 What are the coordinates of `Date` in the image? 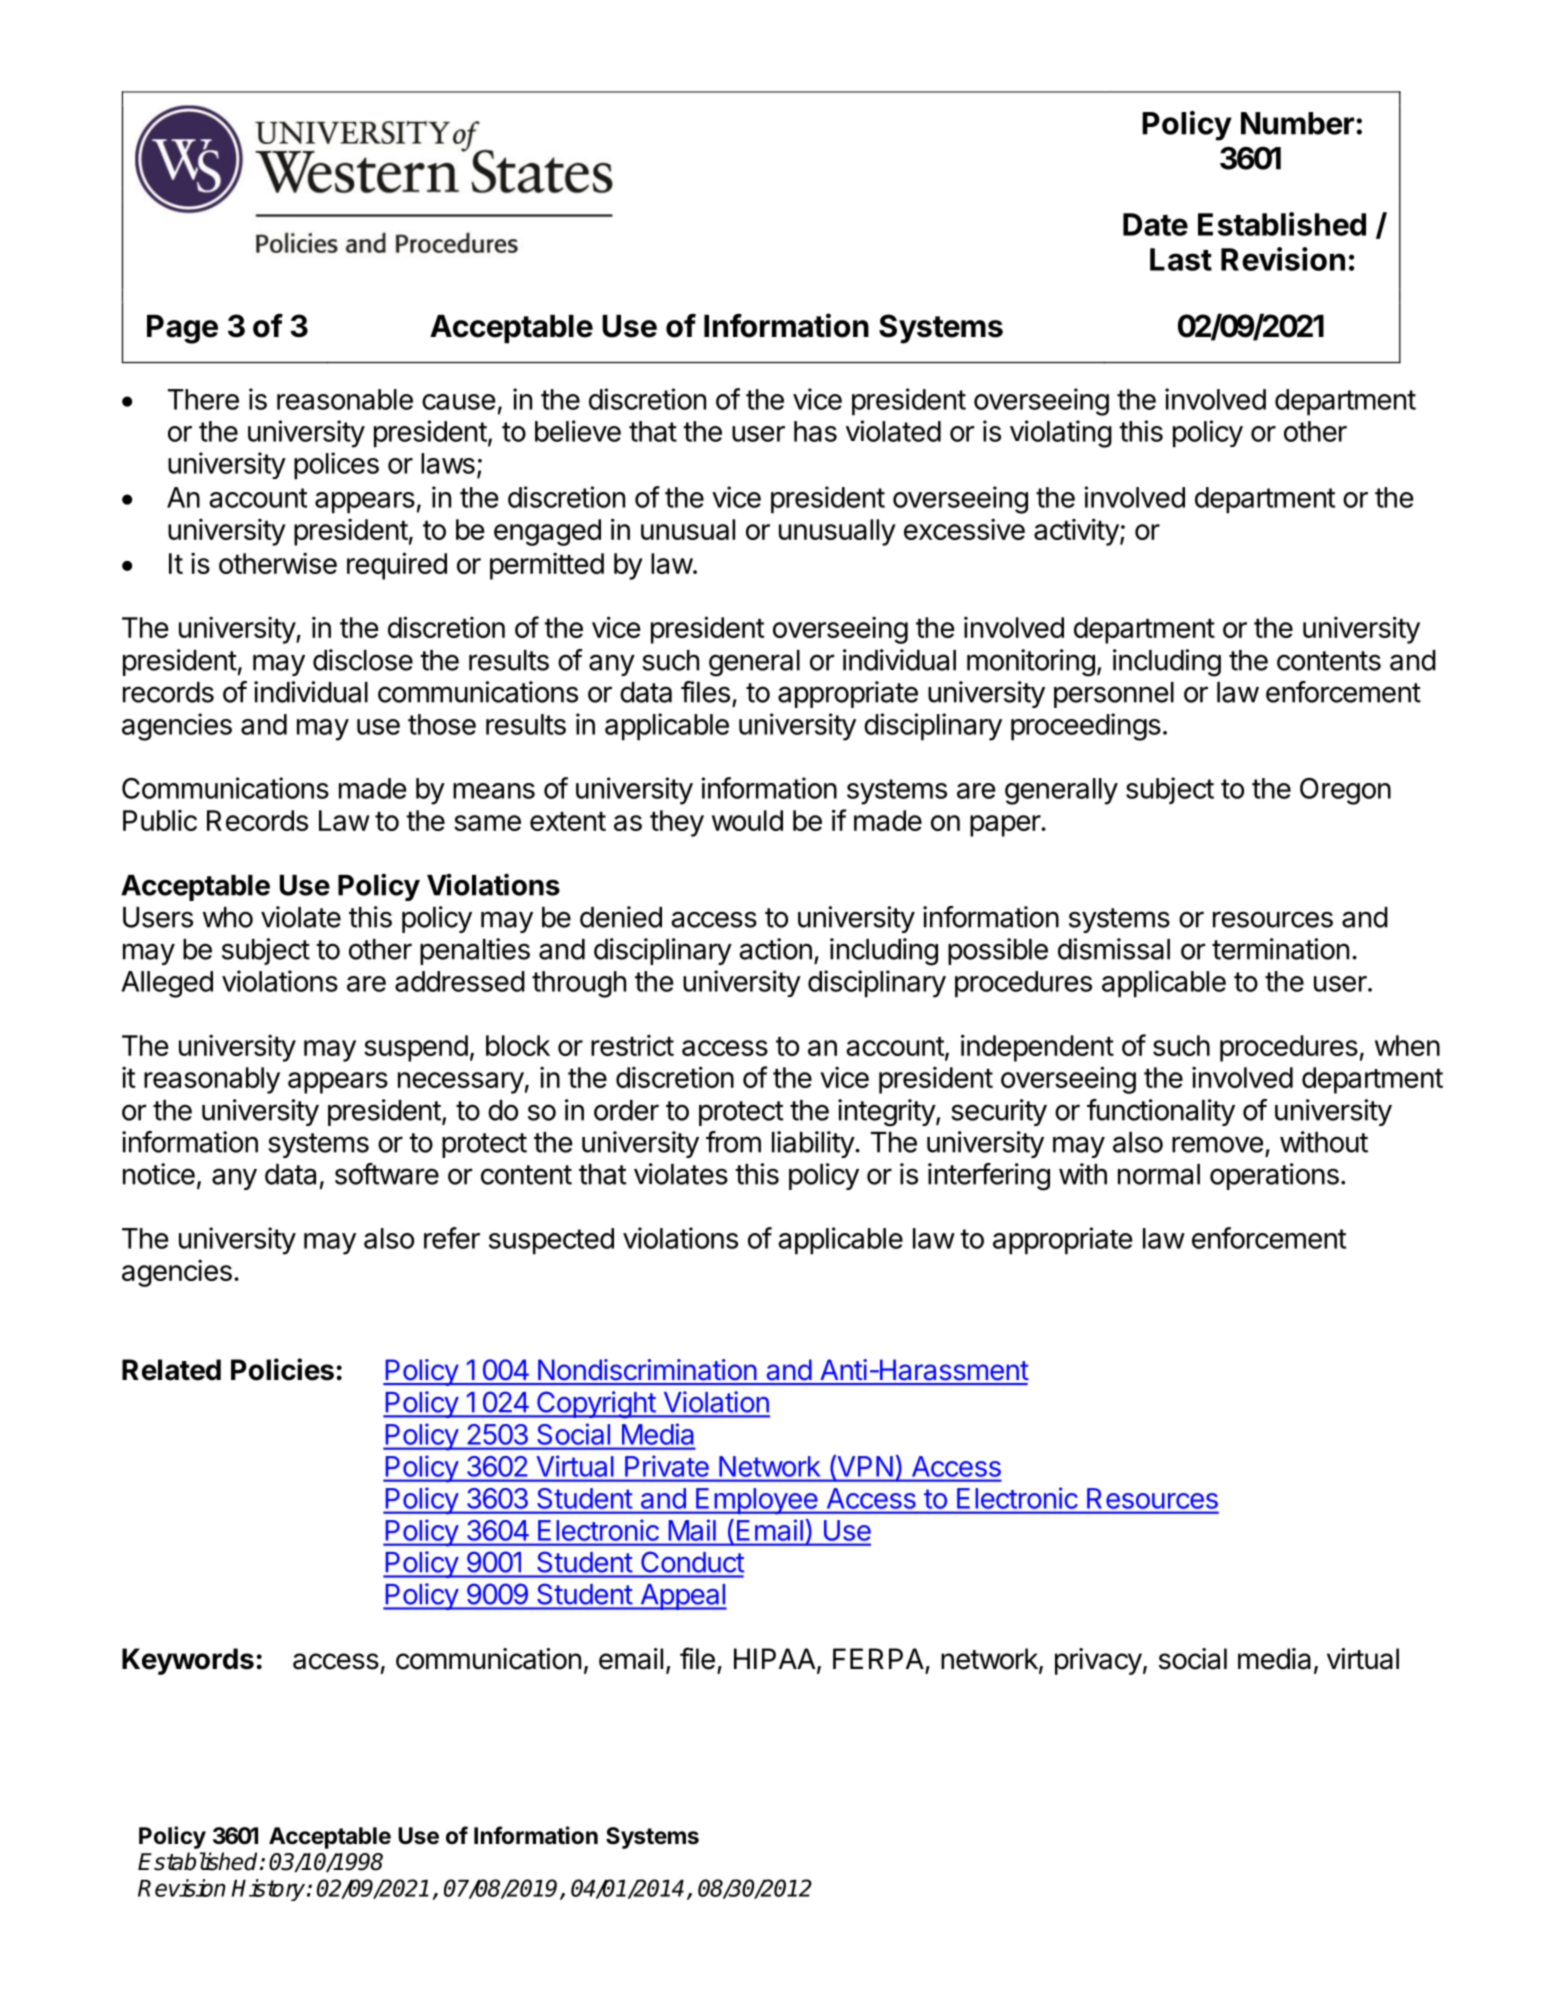 It's located at (1155, 224).
